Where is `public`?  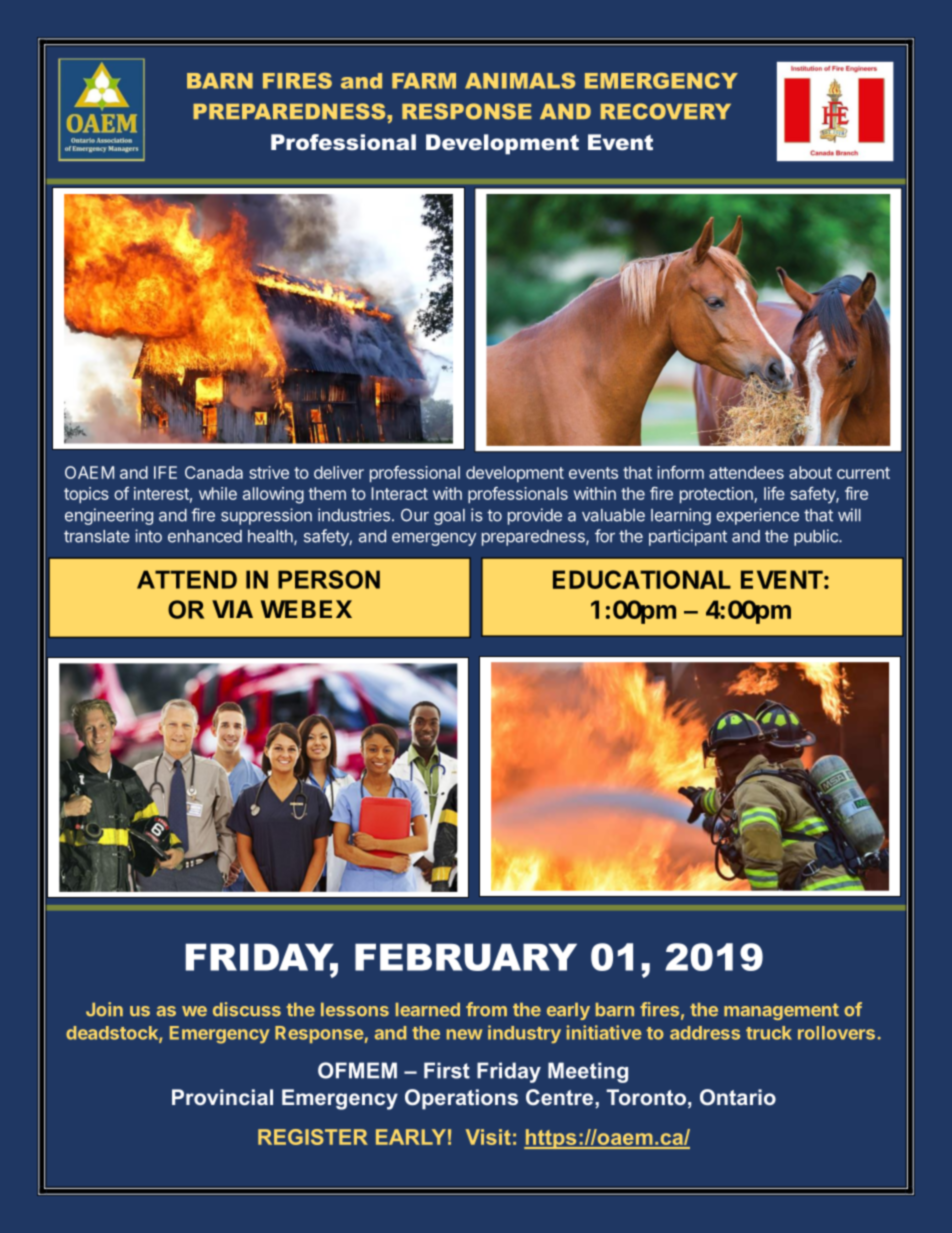
public is located at coordinates (817, 537).
